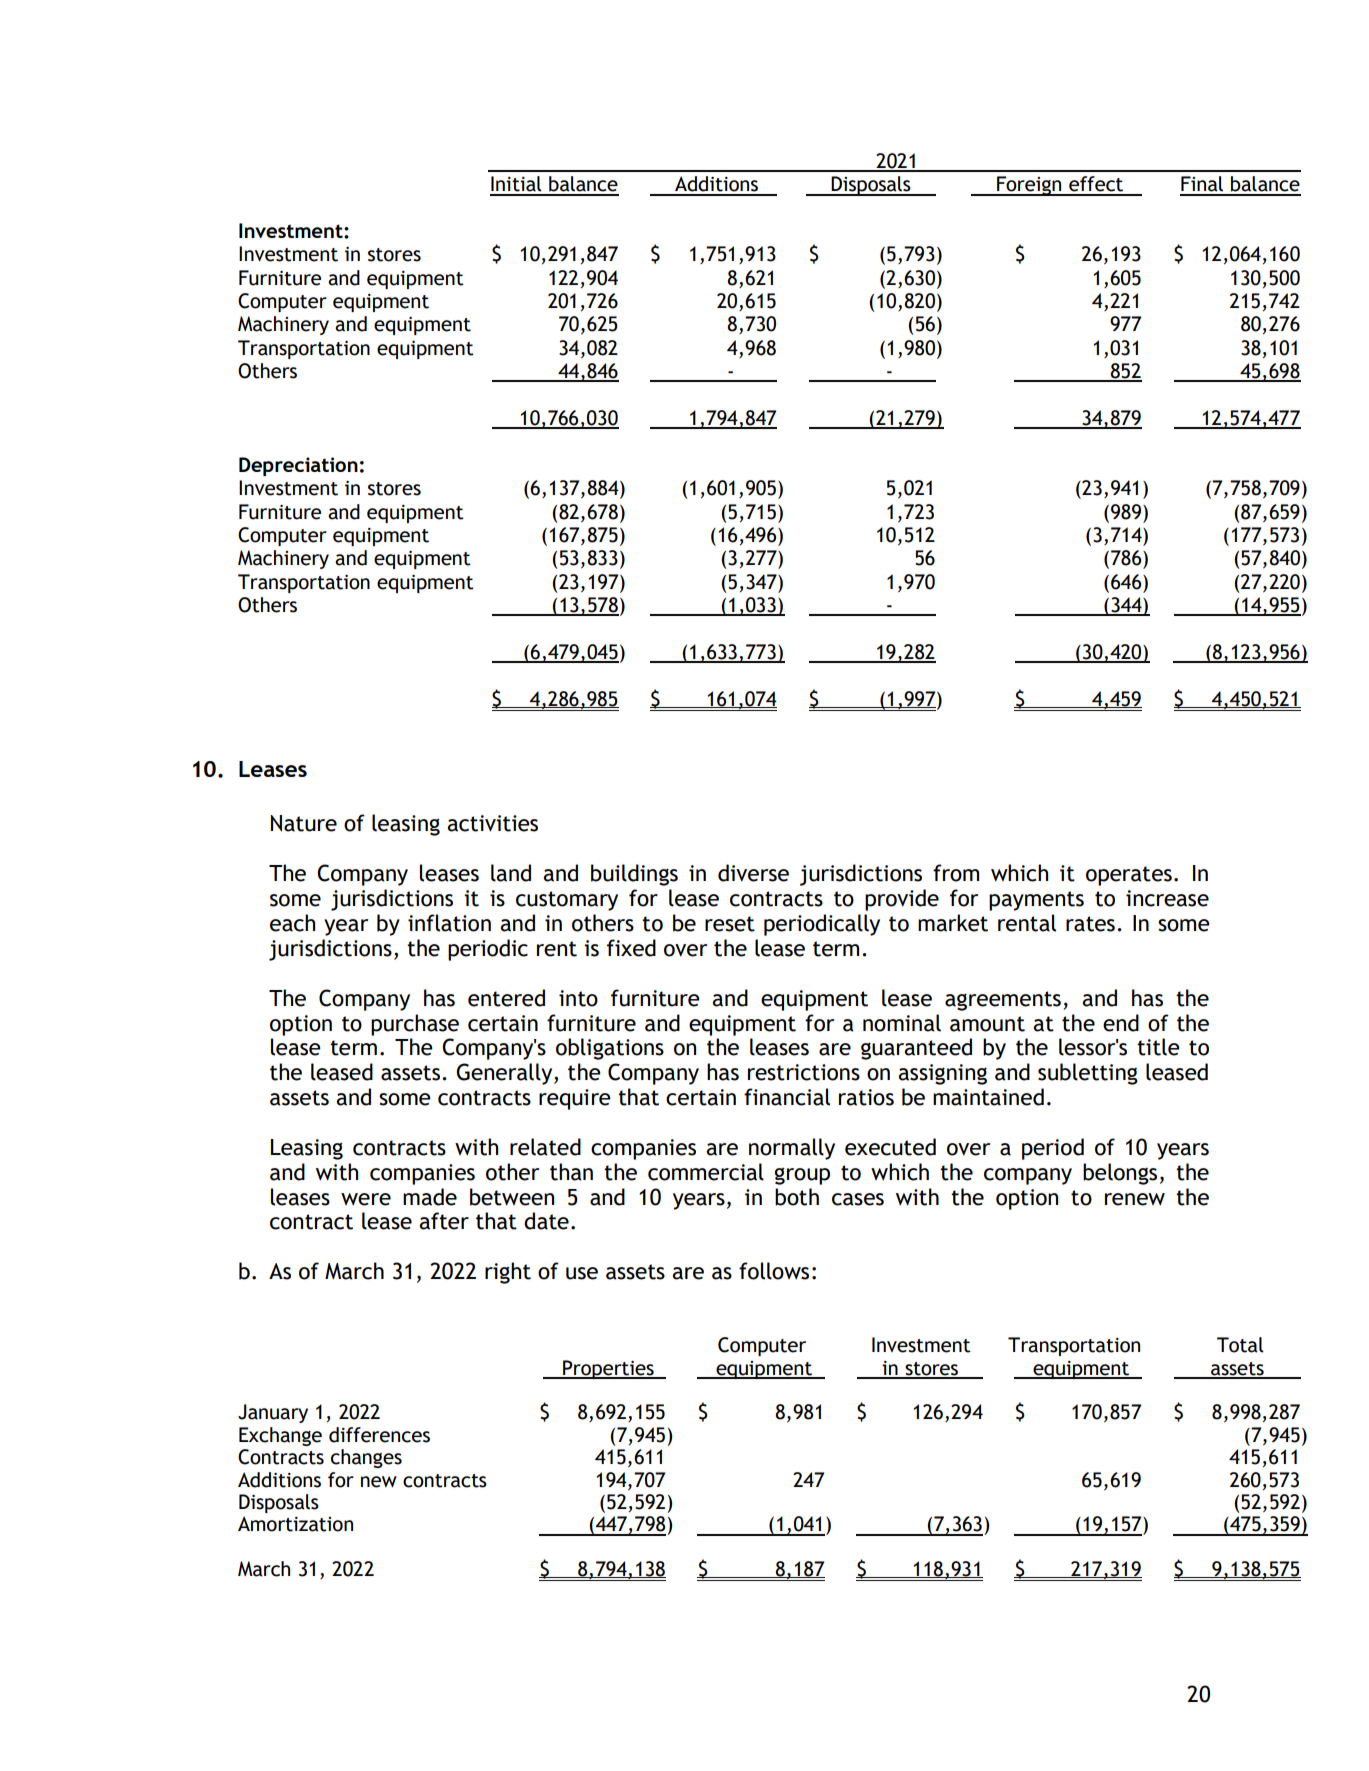 The width and height of the screenshot is (1369, 1771). I want to click on restrictions, so click(804, 1072).
